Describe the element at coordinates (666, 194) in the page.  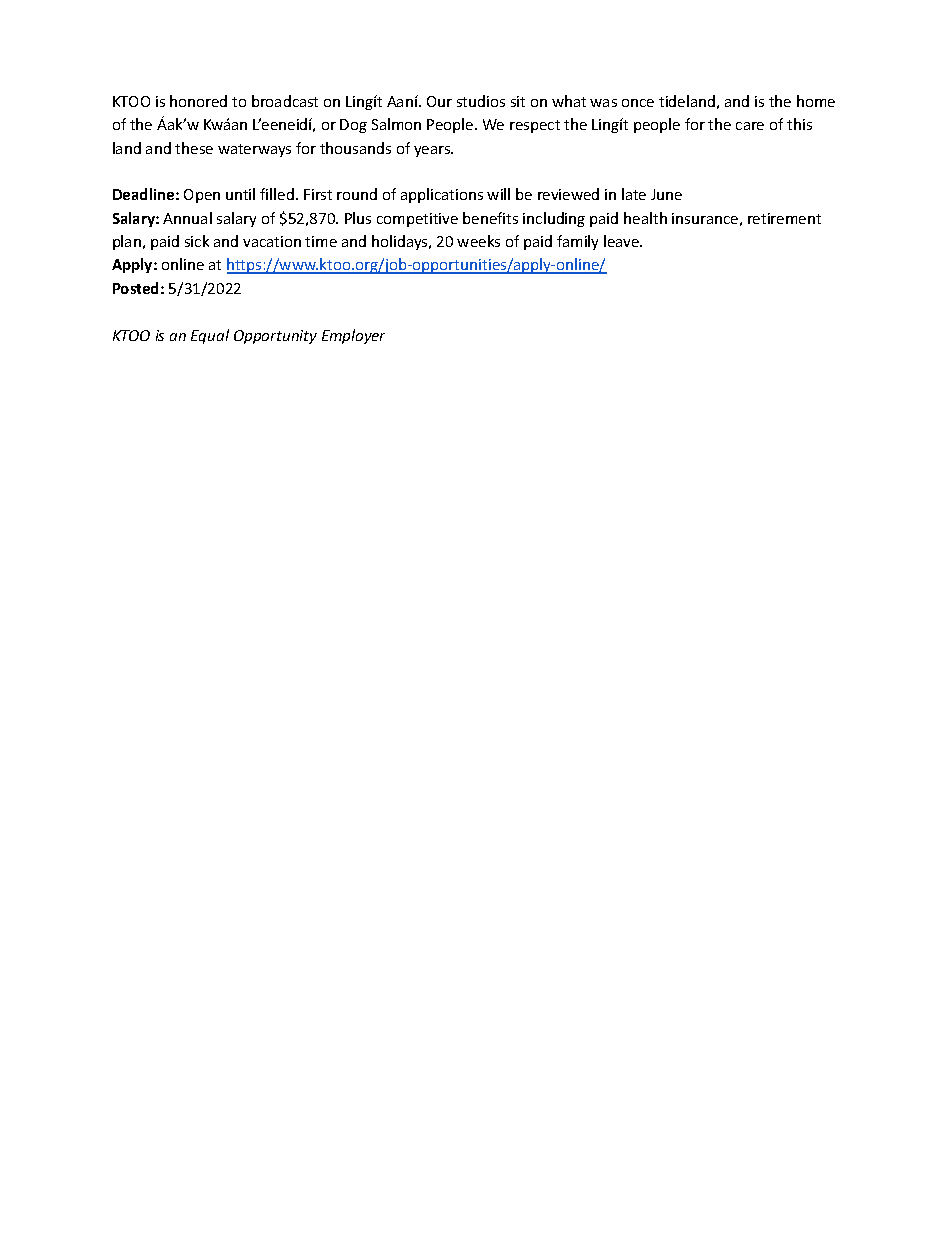
I see `June` at that location.
